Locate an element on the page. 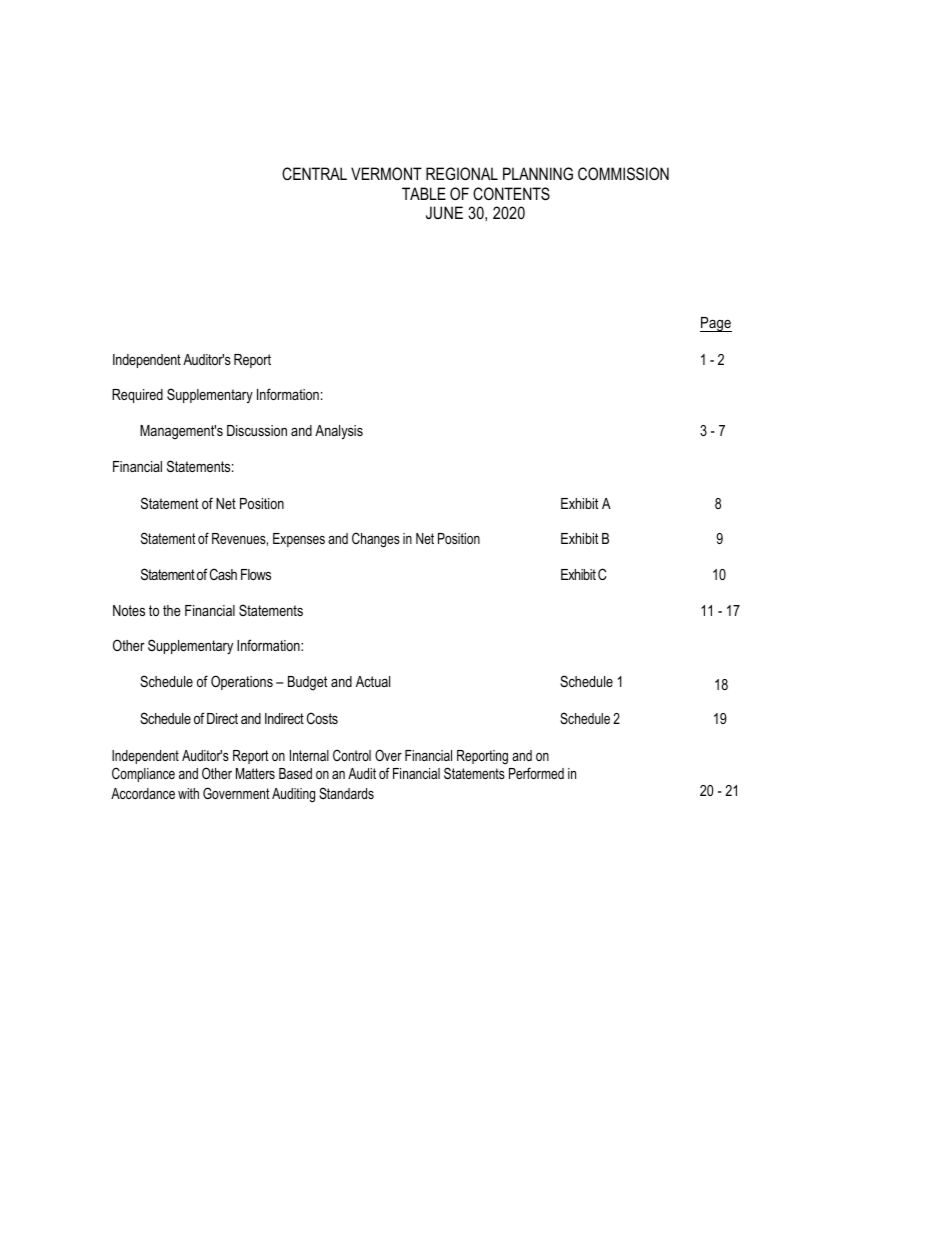  TABLE is located at coordinates (424, 193).
